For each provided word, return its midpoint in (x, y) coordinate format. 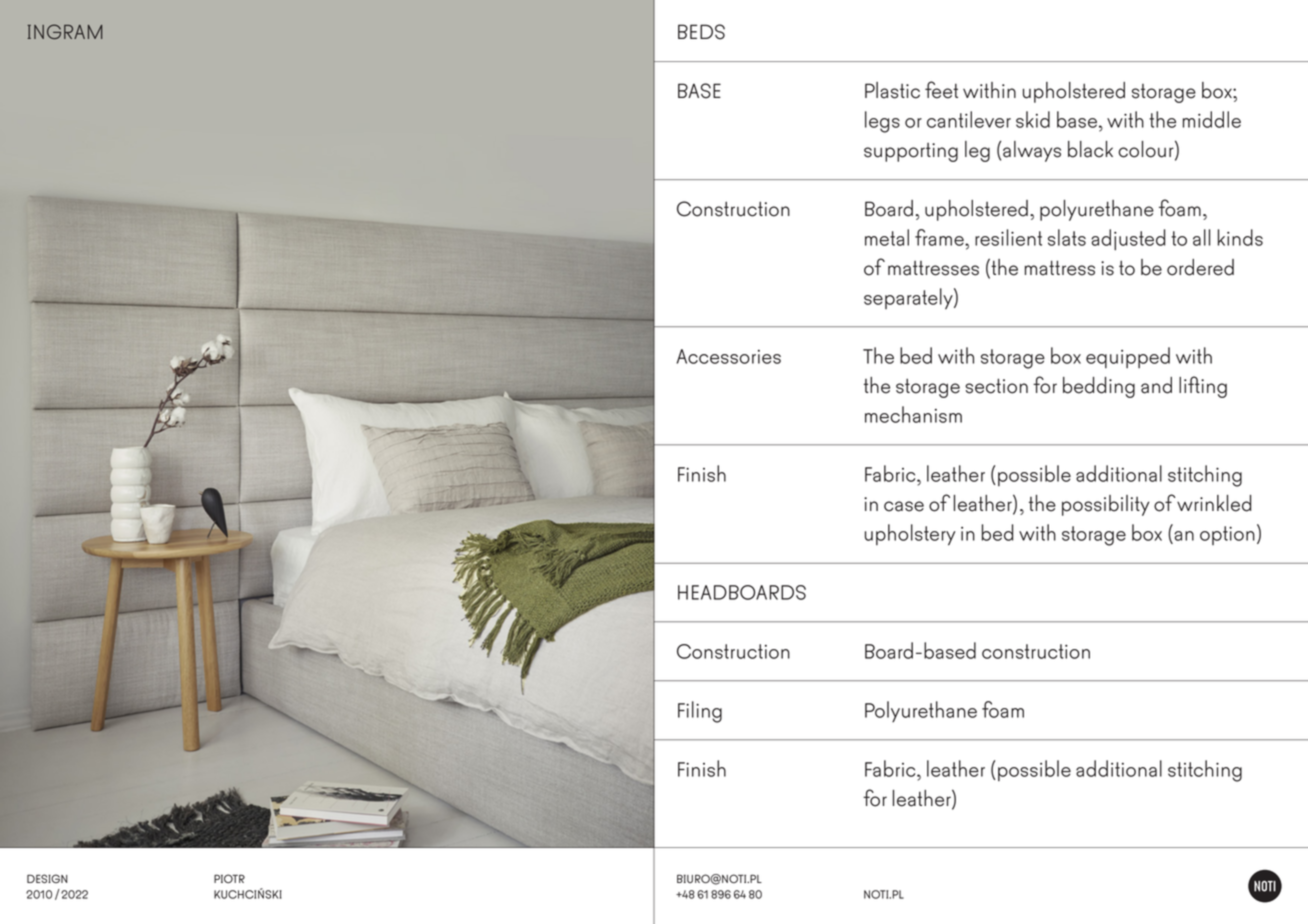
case (904, 506)
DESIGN (47, 879)
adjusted (1128, 240)
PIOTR (229, 878)
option (1227, 535)
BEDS (701, 32)
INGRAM (64, 31)
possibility (1105, 505)
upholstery (910, 535)
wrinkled (1214, 503)
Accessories (728, 356)
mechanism (913, 414)
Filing (700, 712)
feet (941, 90)
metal (887, 237)
